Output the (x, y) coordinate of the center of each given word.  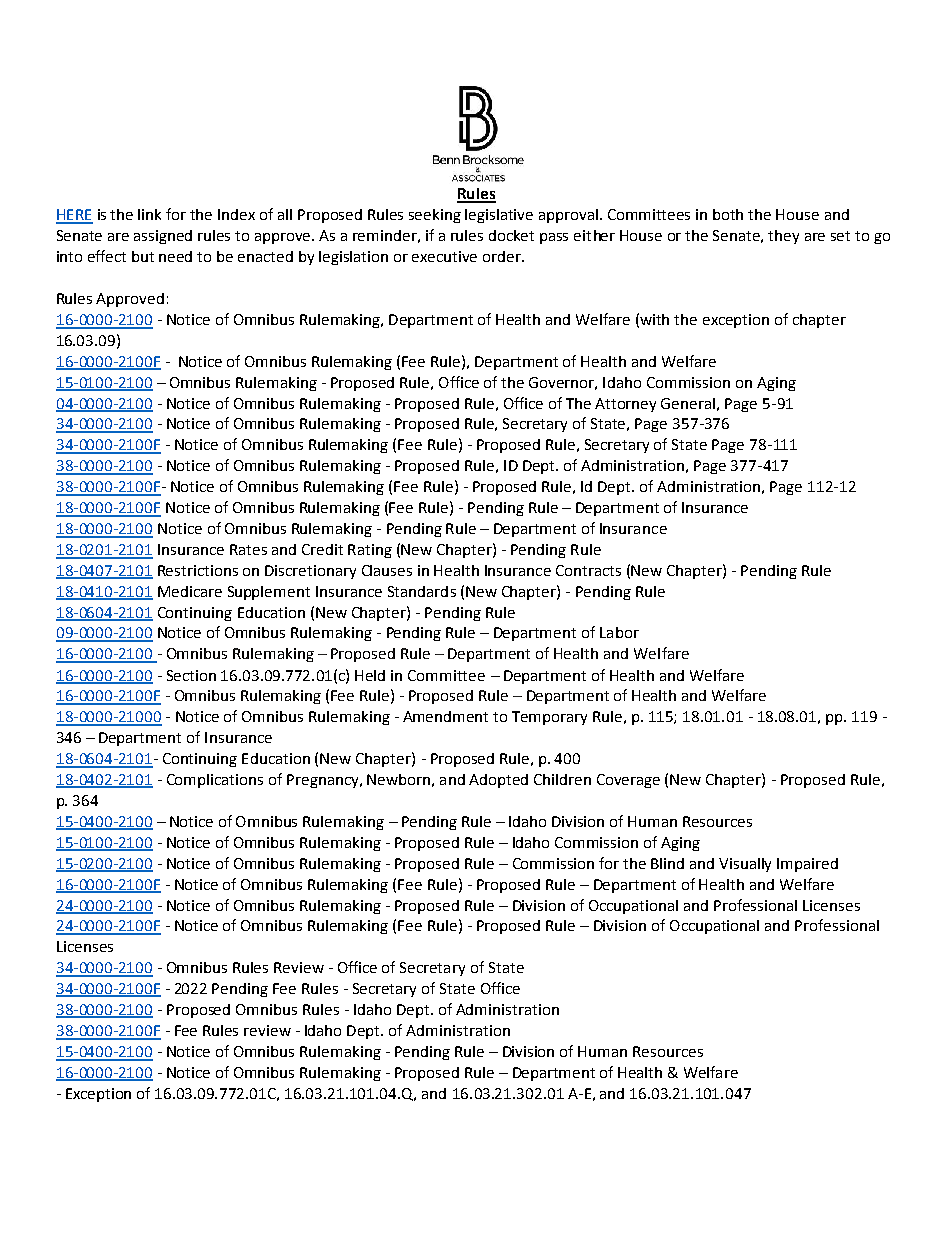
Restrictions (198, 570)
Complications (215, 781)
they (783, 237)
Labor (619, 632)
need (175, 256)
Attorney (625, 405)
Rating (370, 551)
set (840, 236)
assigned (163, 237)
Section (191, 675)
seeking (435, 216)
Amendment (445, 716)
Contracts (588, 570)
